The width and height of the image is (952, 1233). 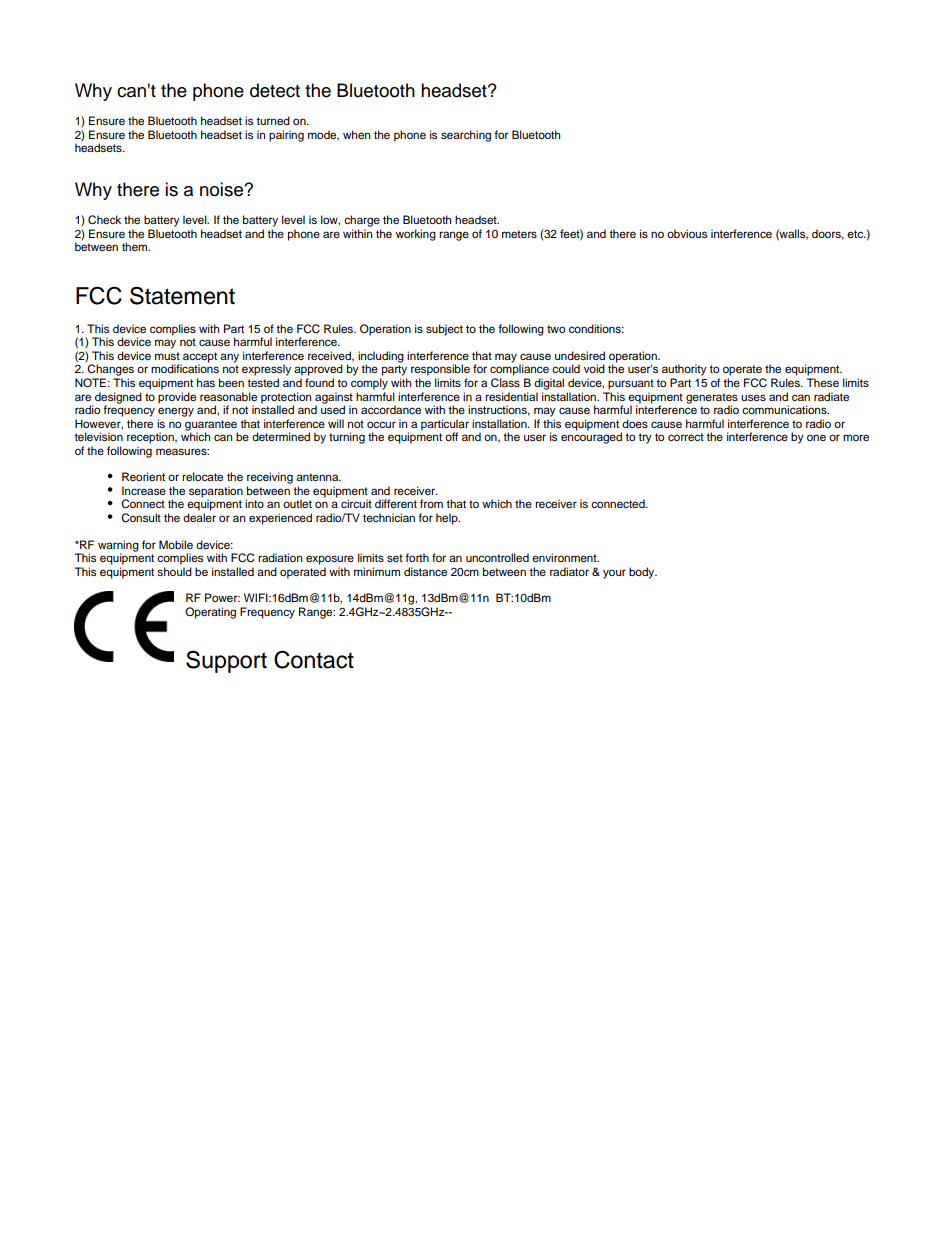 What do you see at coordinates (210, 613) in the image?
I see `Operating` at bounding box center [210, 613].
